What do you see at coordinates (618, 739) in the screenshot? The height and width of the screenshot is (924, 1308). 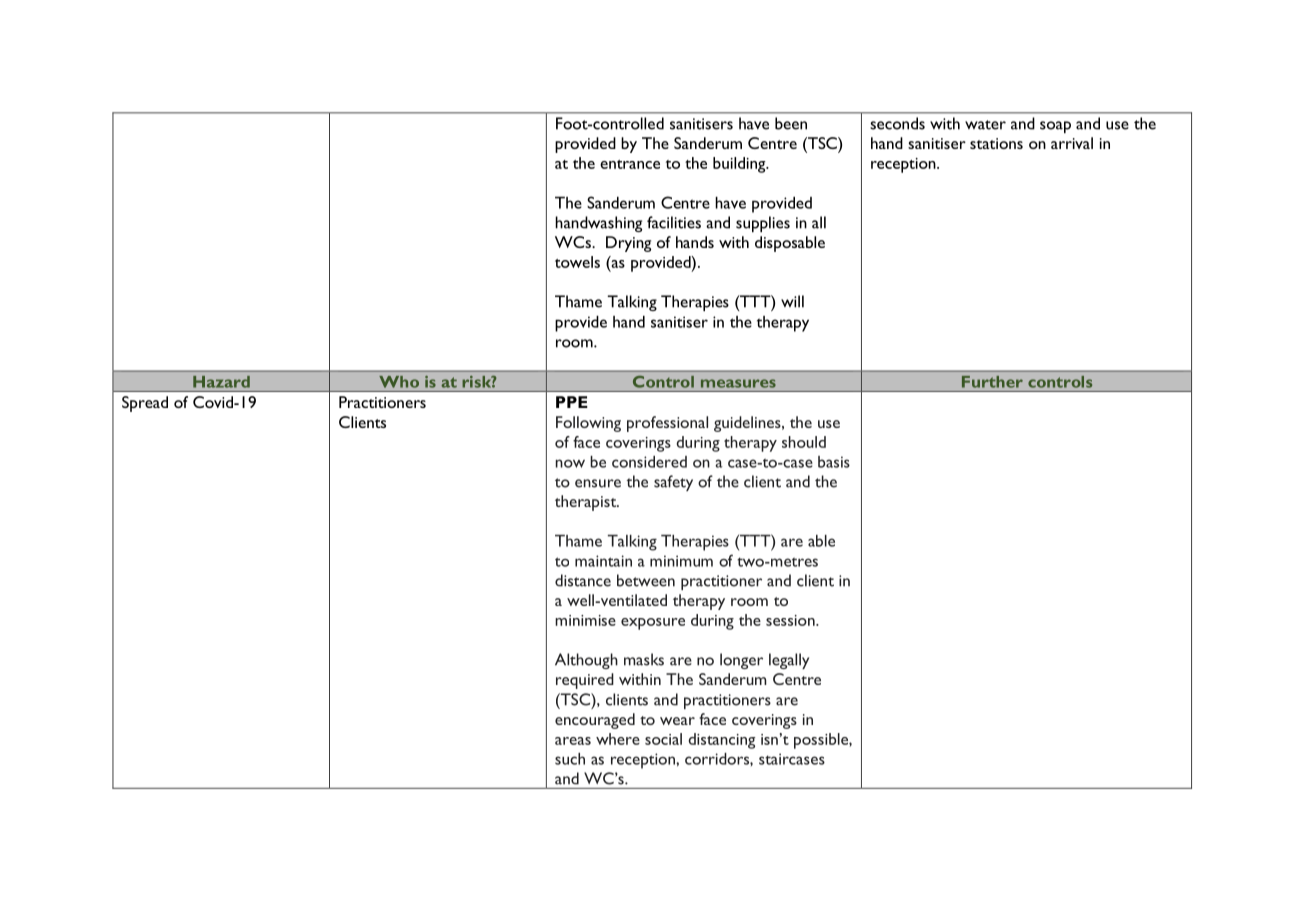 I see `where` at bounding box center [618, 739].
